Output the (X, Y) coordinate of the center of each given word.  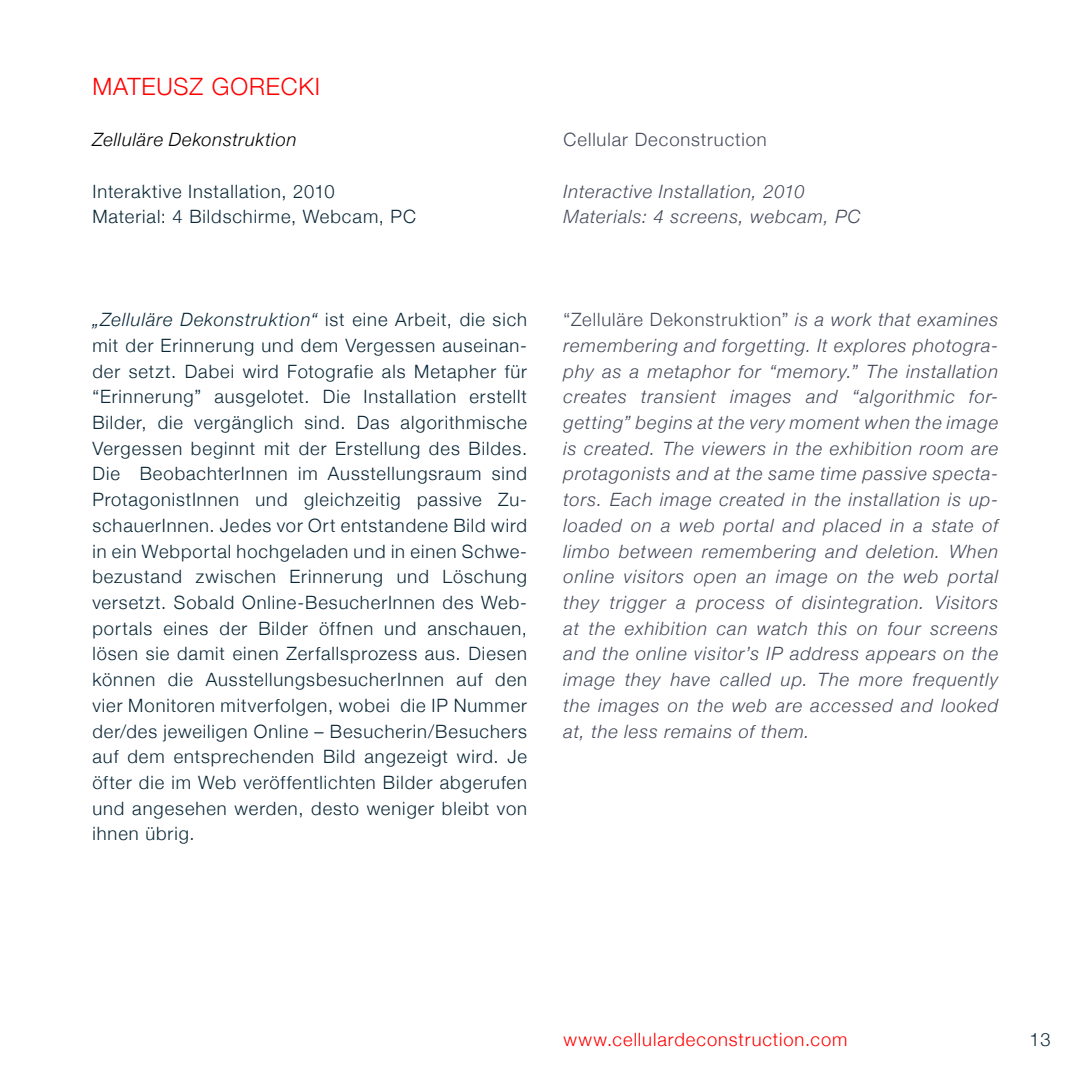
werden (265, 809)
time (838, 474)
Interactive (607, 192)
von (511, 810)
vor (290, 527)
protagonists (616, 475)
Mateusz (148, 86)
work (851, 319)
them (782, 732)
